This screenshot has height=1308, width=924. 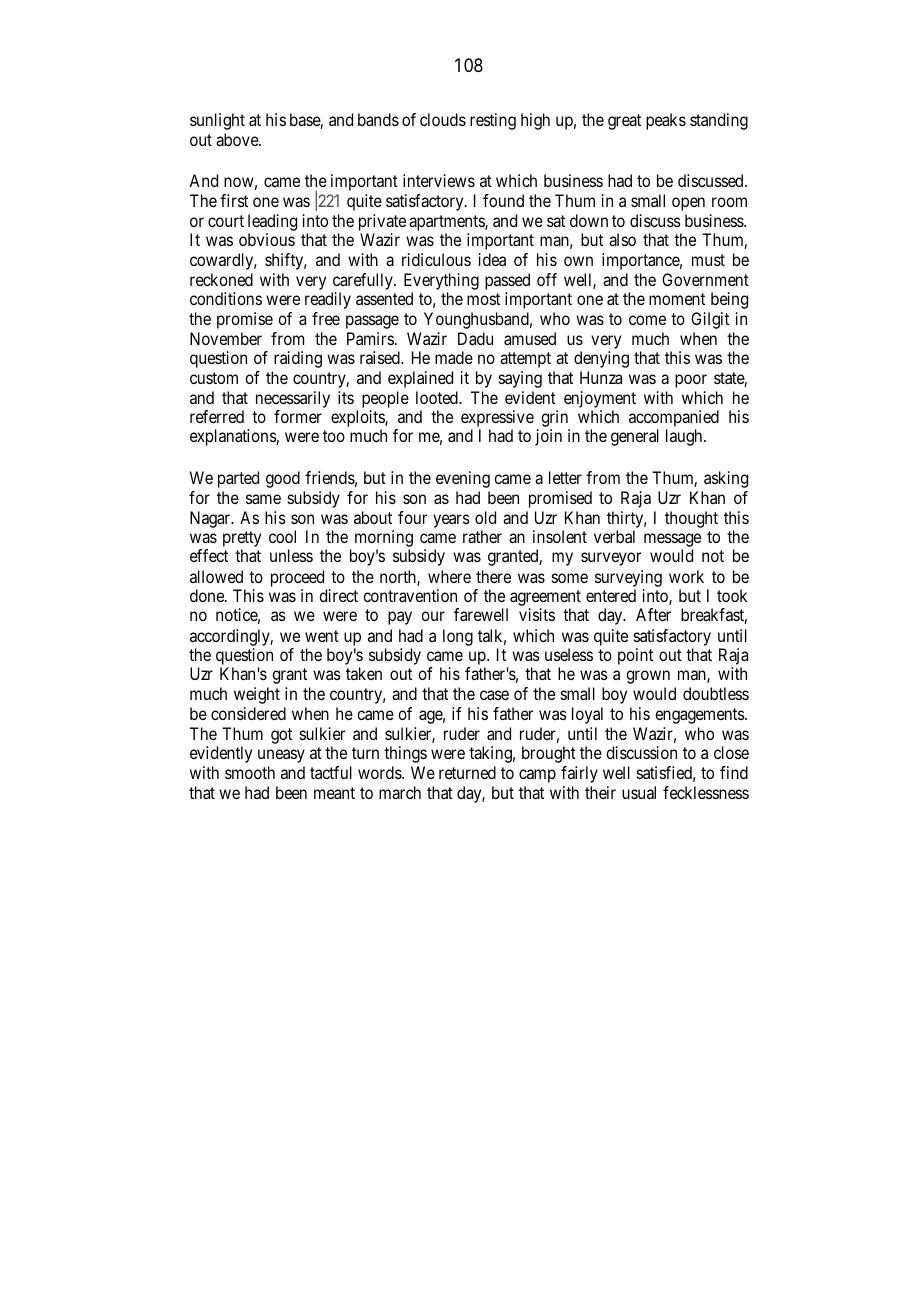 I want to click on went, so click(x=322, y=636).
